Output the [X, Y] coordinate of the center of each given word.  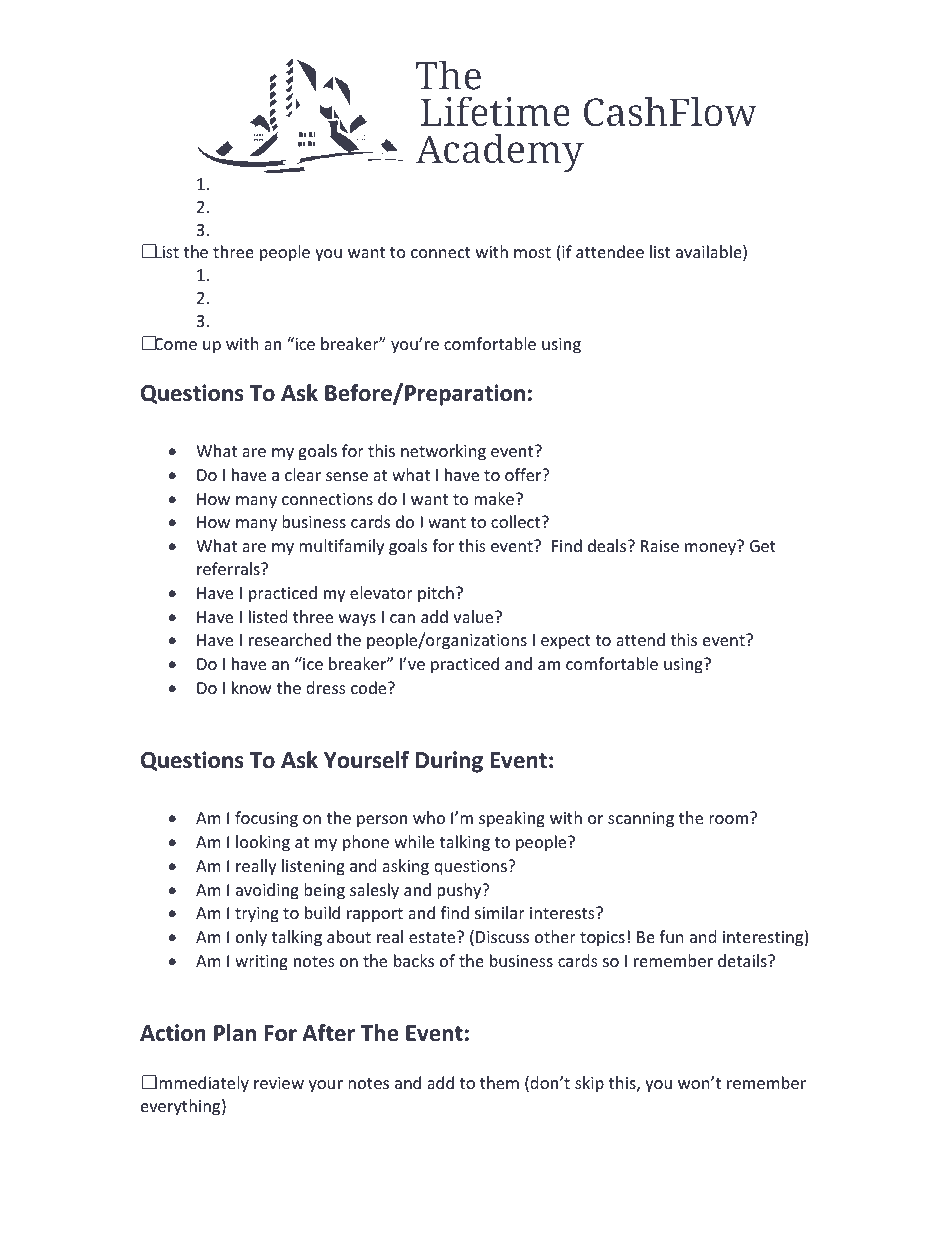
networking [443, 452]
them [499, 1082]
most [532, 252]
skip [589, 1084]
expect [566, 642]
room [730, 818]
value [474, 616]
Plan [235, 1033]
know [252, 687]
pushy [460, 891]
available [710, 253]
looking [263, 843]
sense [347, 476]
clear [303, 474]
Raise [660, 546]
